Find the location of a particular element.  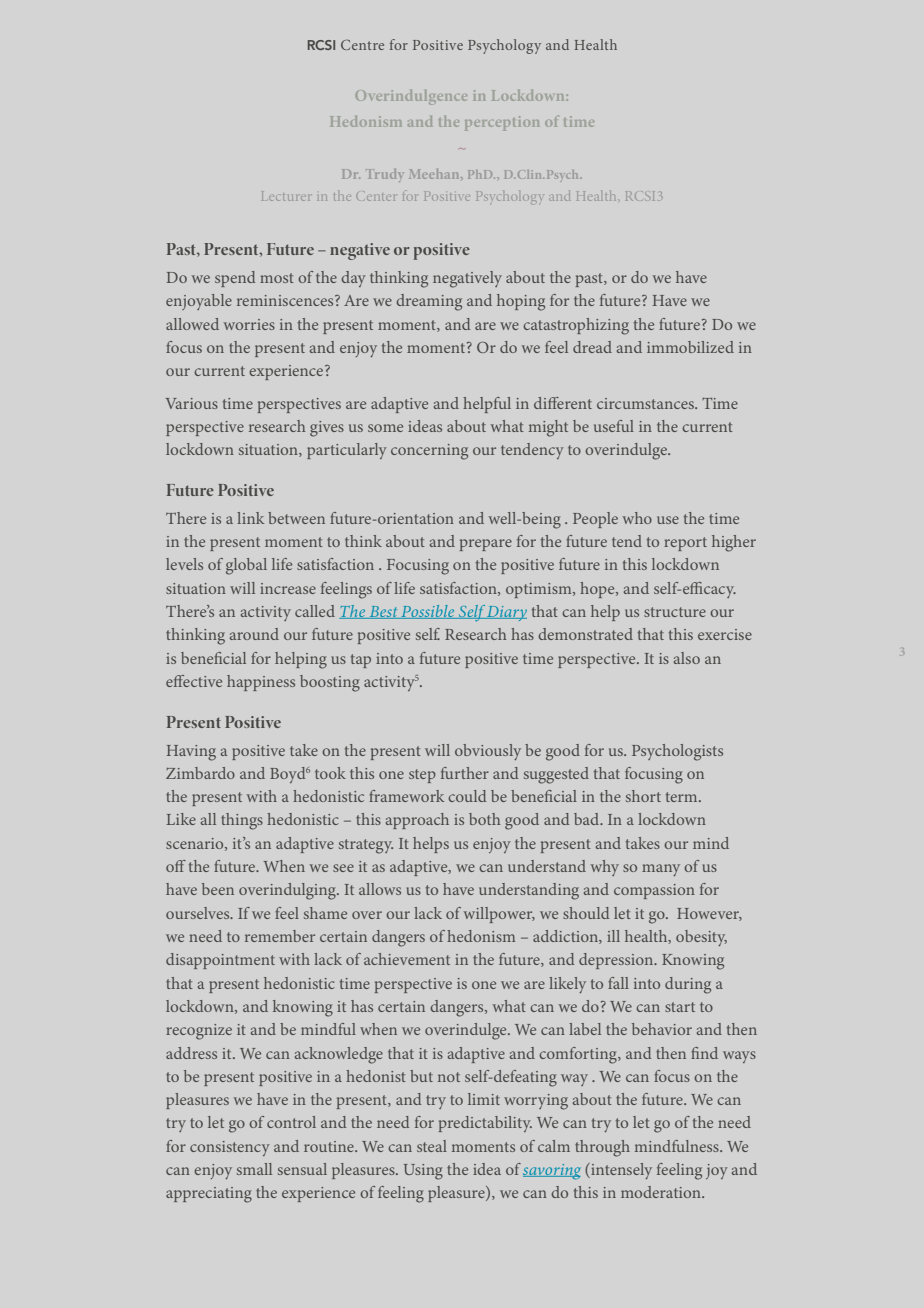

Lecturer is located at coordinates (285, 196).
